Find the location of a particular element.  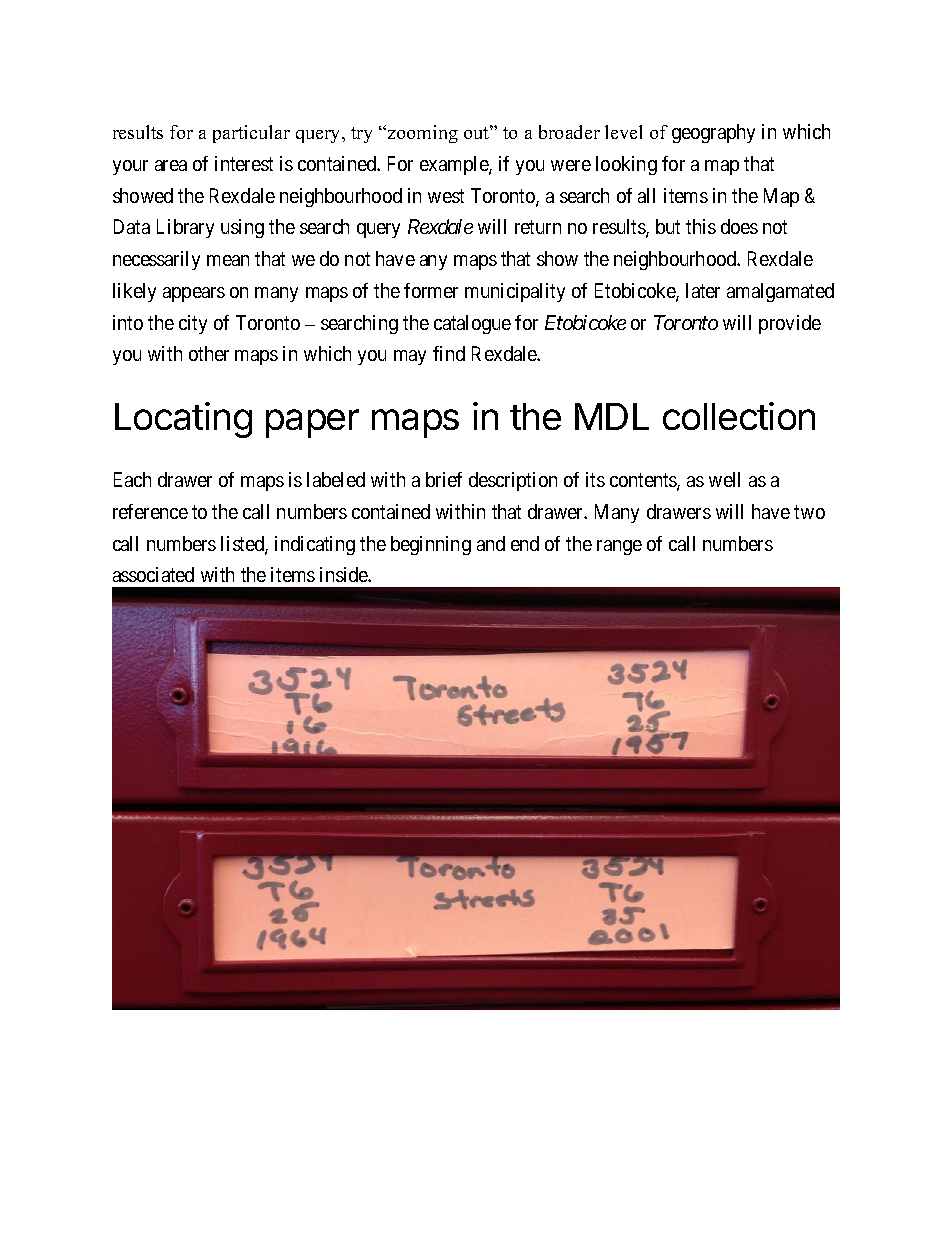

associated is located at coordinates (153, 574).
